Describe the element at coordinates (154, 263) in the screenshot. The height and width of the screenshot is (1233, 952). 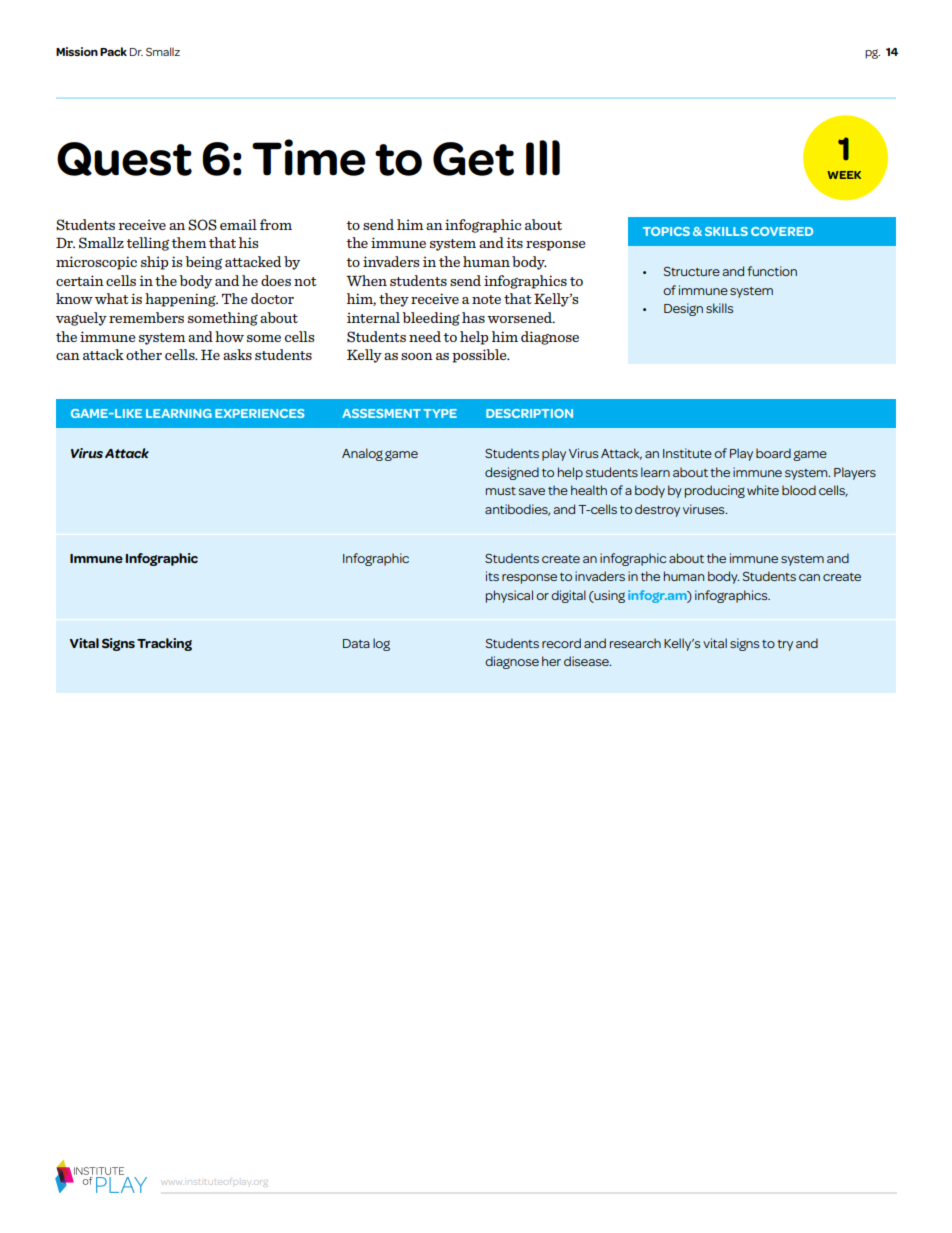
I see `ship` at that location.
